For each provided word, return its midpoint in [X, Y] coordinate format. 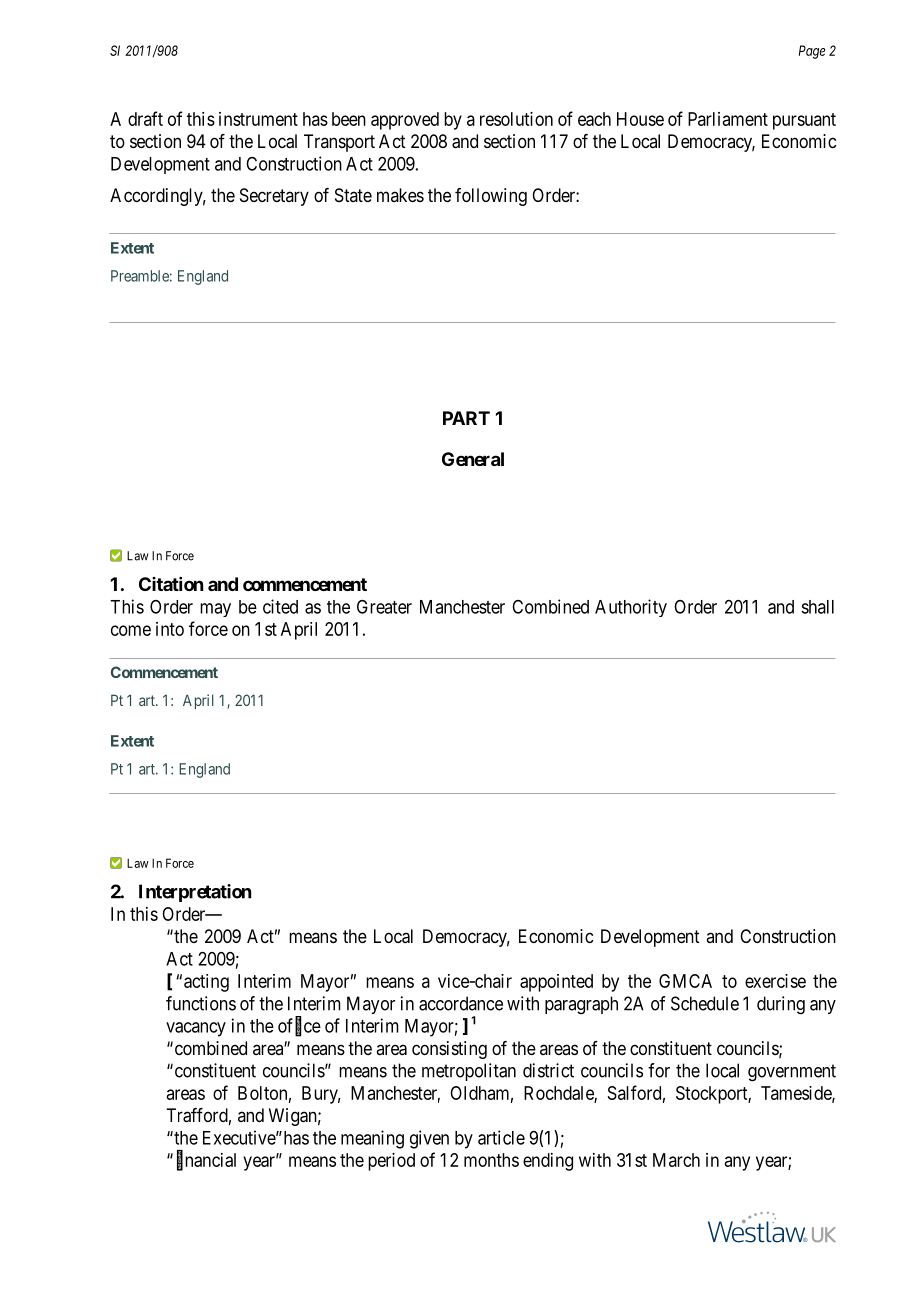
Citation [171, 584]
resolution [516, 119]
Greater [384, 606]
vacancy [196, 1029]
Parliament [728, 119]
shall [817, 607]
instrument [258, 119]
